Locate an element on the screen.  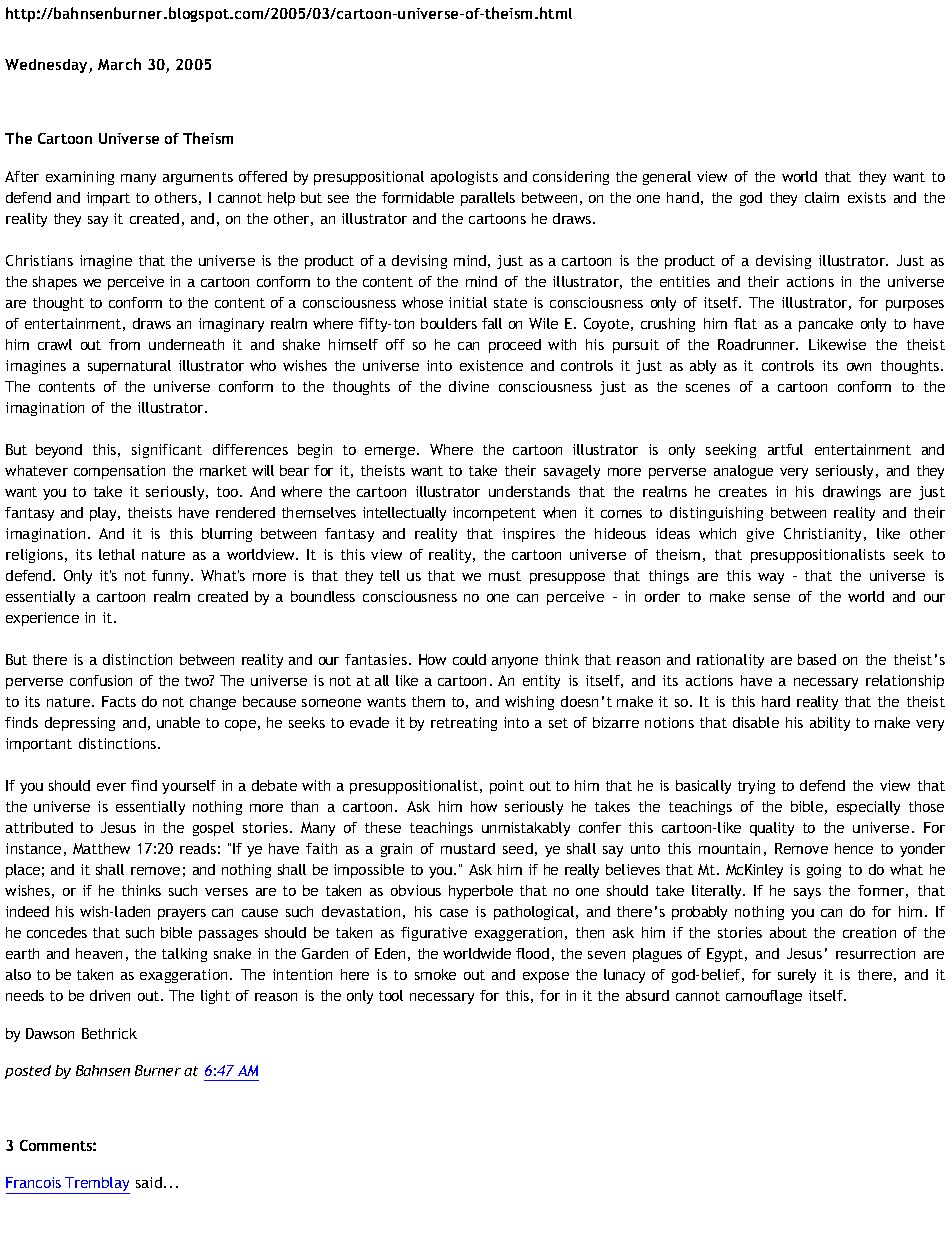
especially is located at coordinates (868, 808).
